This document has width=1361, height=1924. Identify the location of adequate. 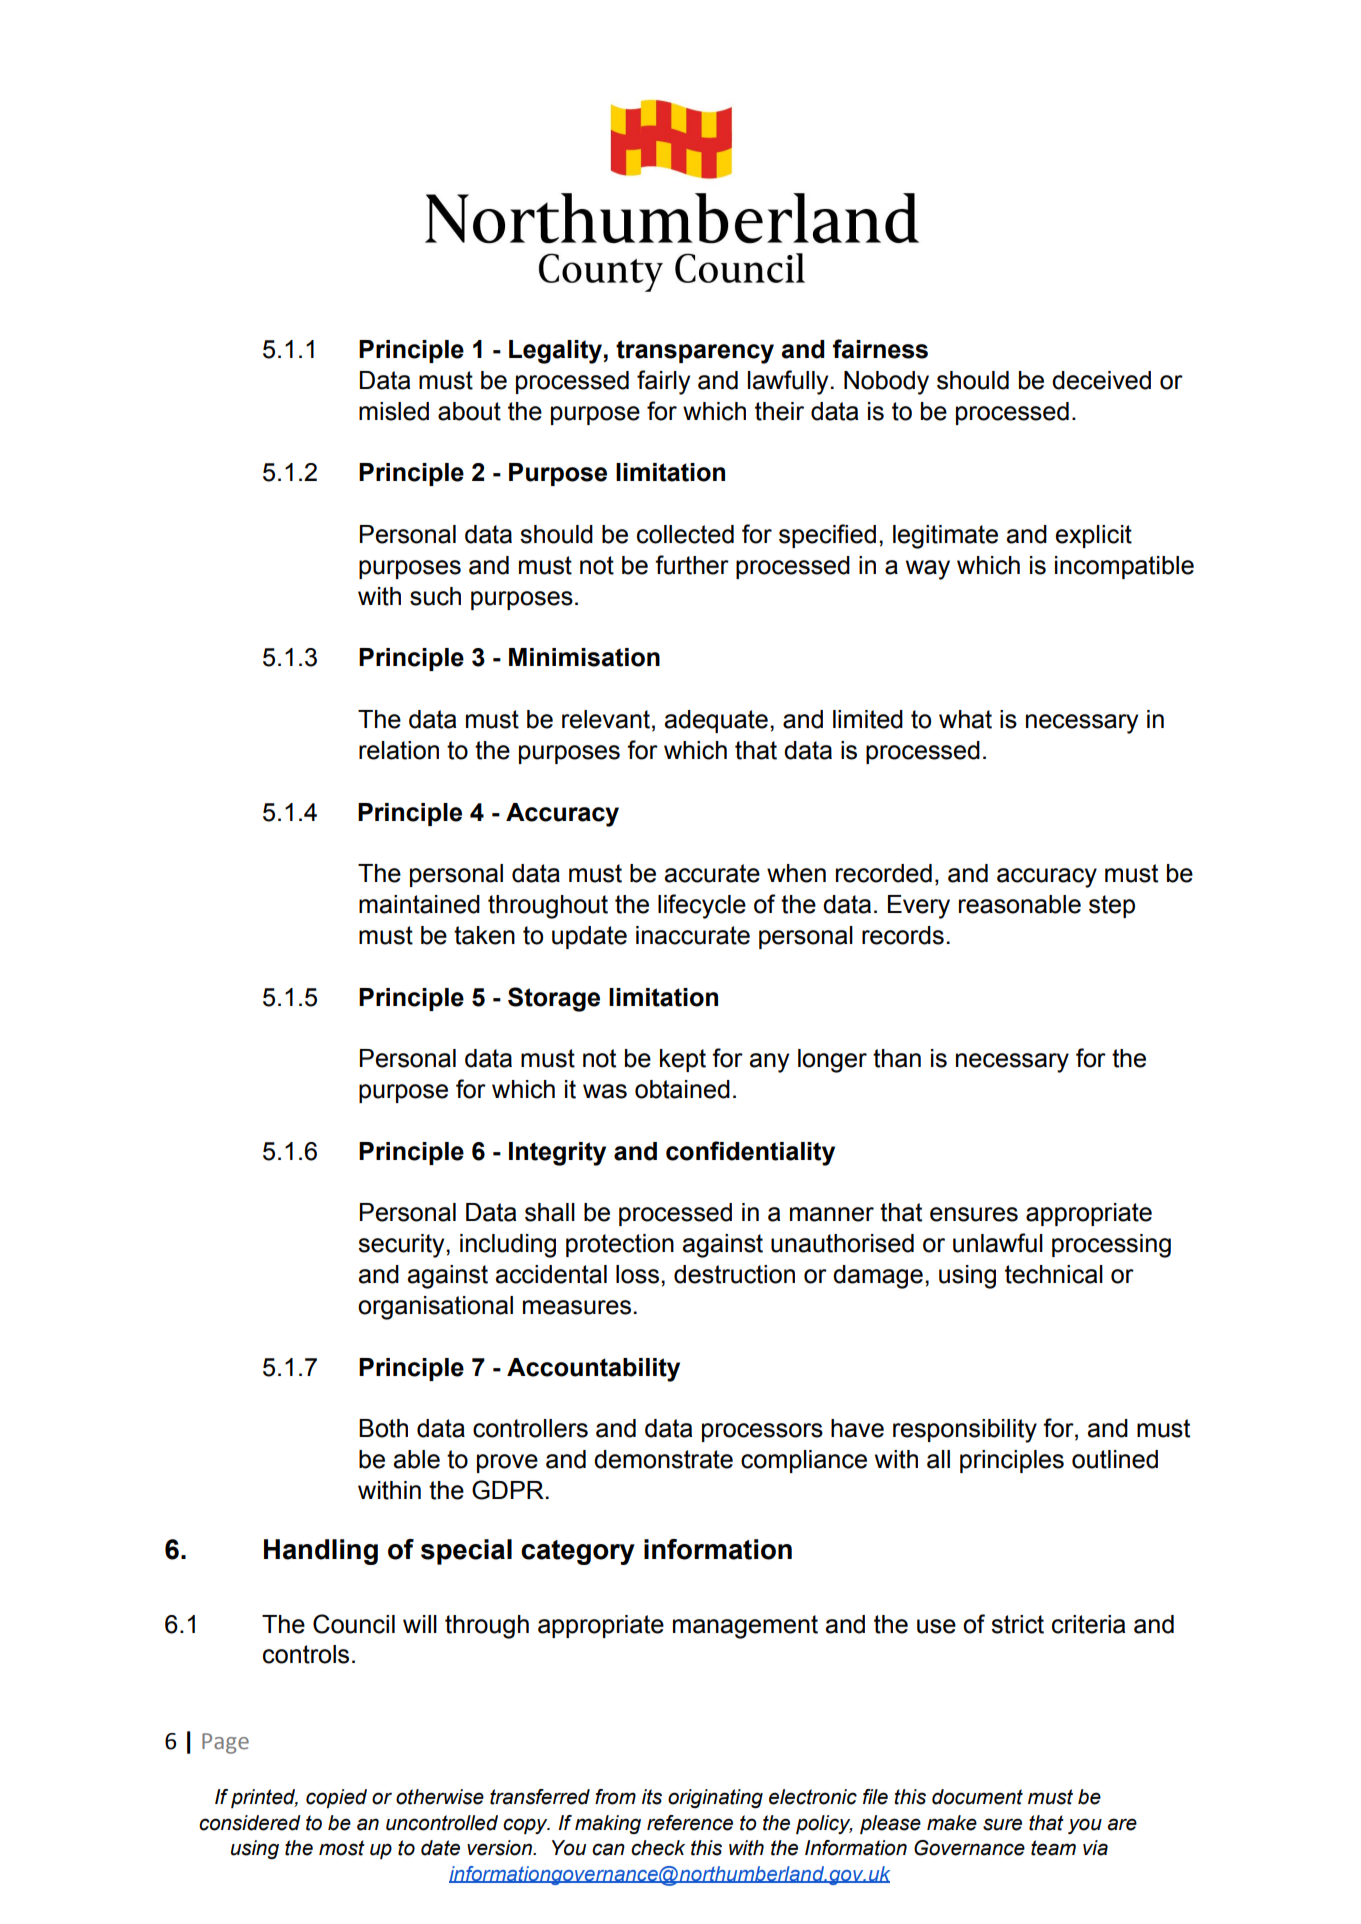
(716, 721).
